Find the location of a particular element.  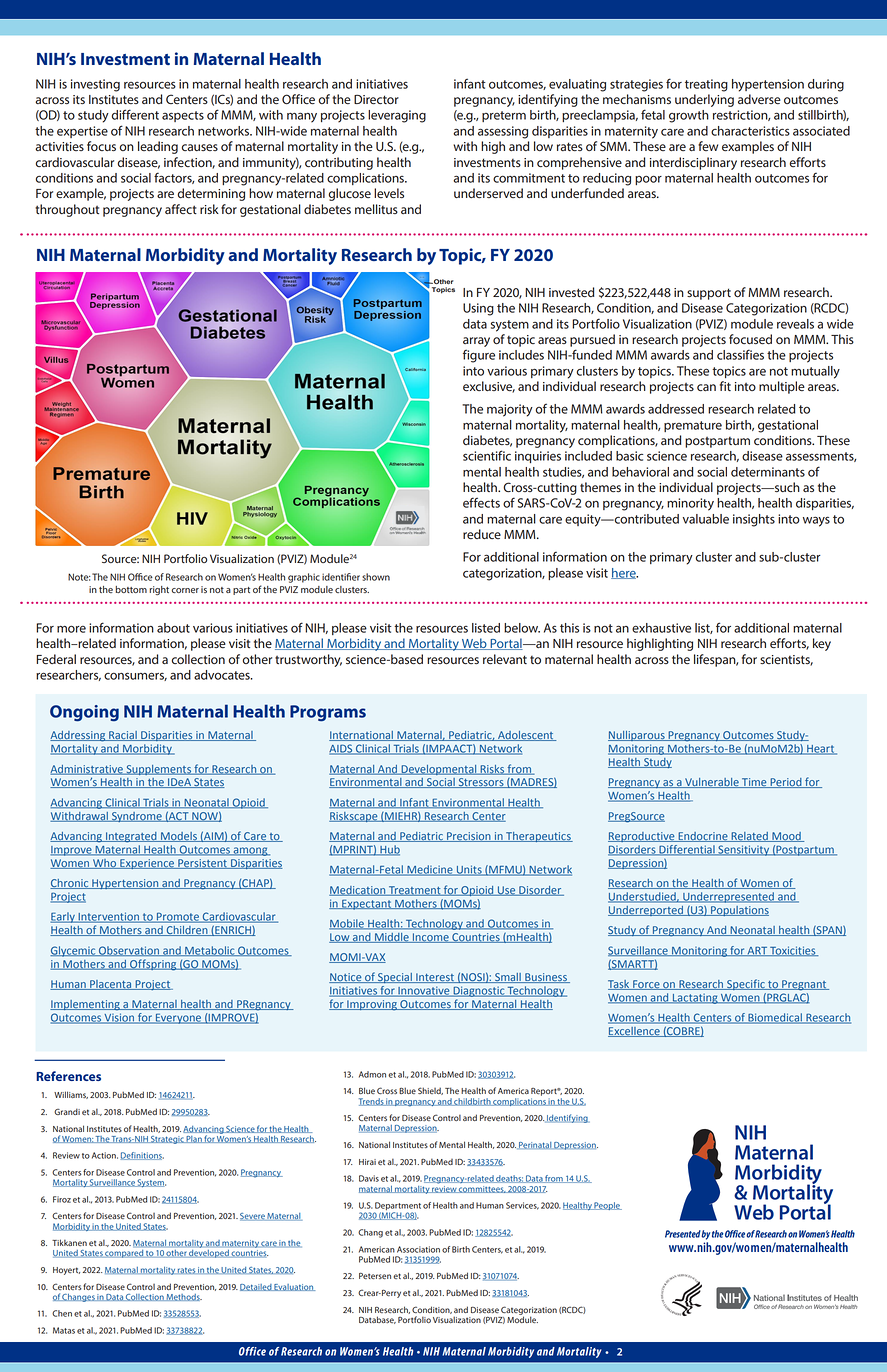

leading is located at coordinates (158, 147).
